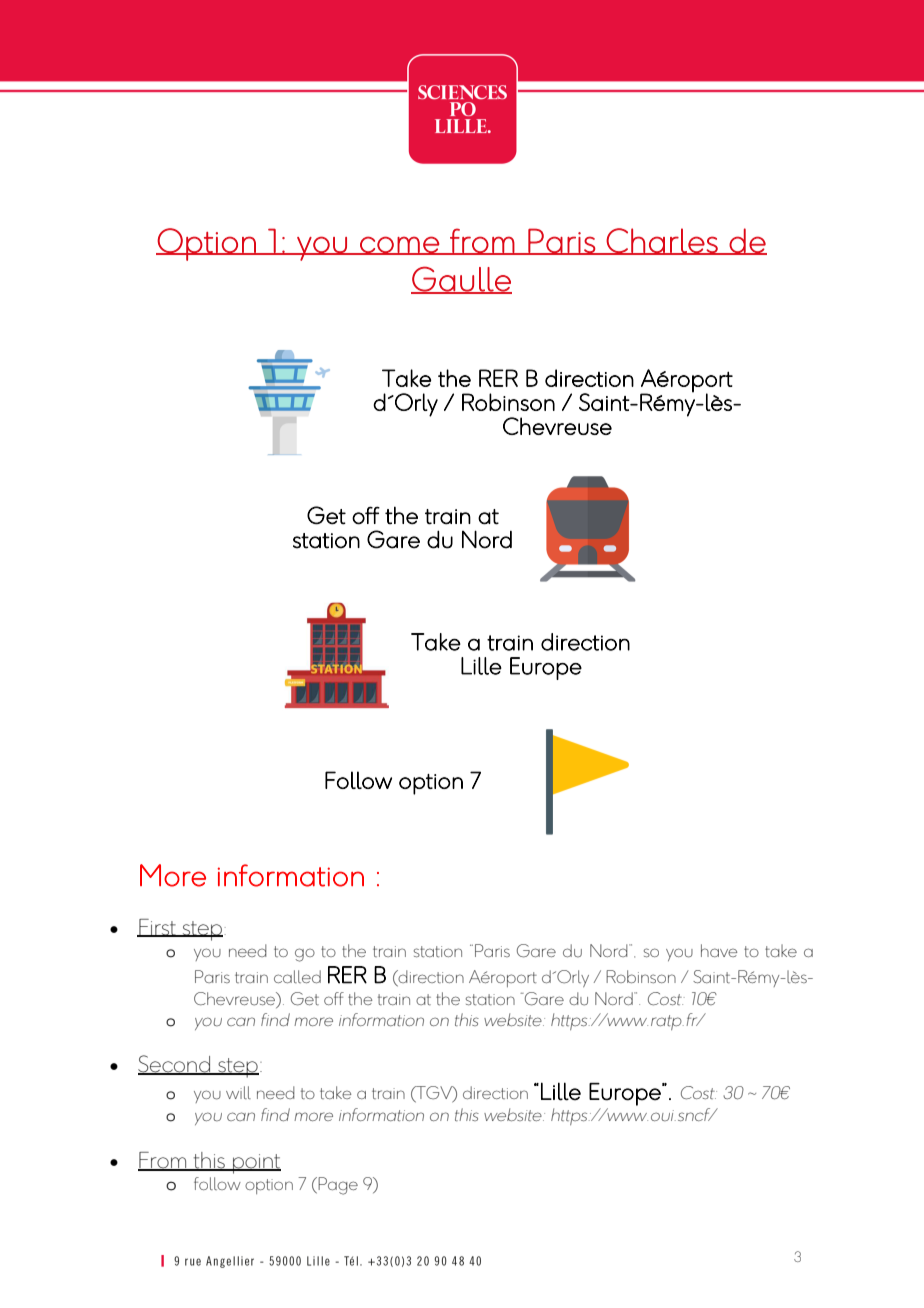 The width and height of the screenshot is (924, 1308). What do you see at coordinates (399, 245) in the screenshot?
I see `come` at bounding box center [399, 245].
